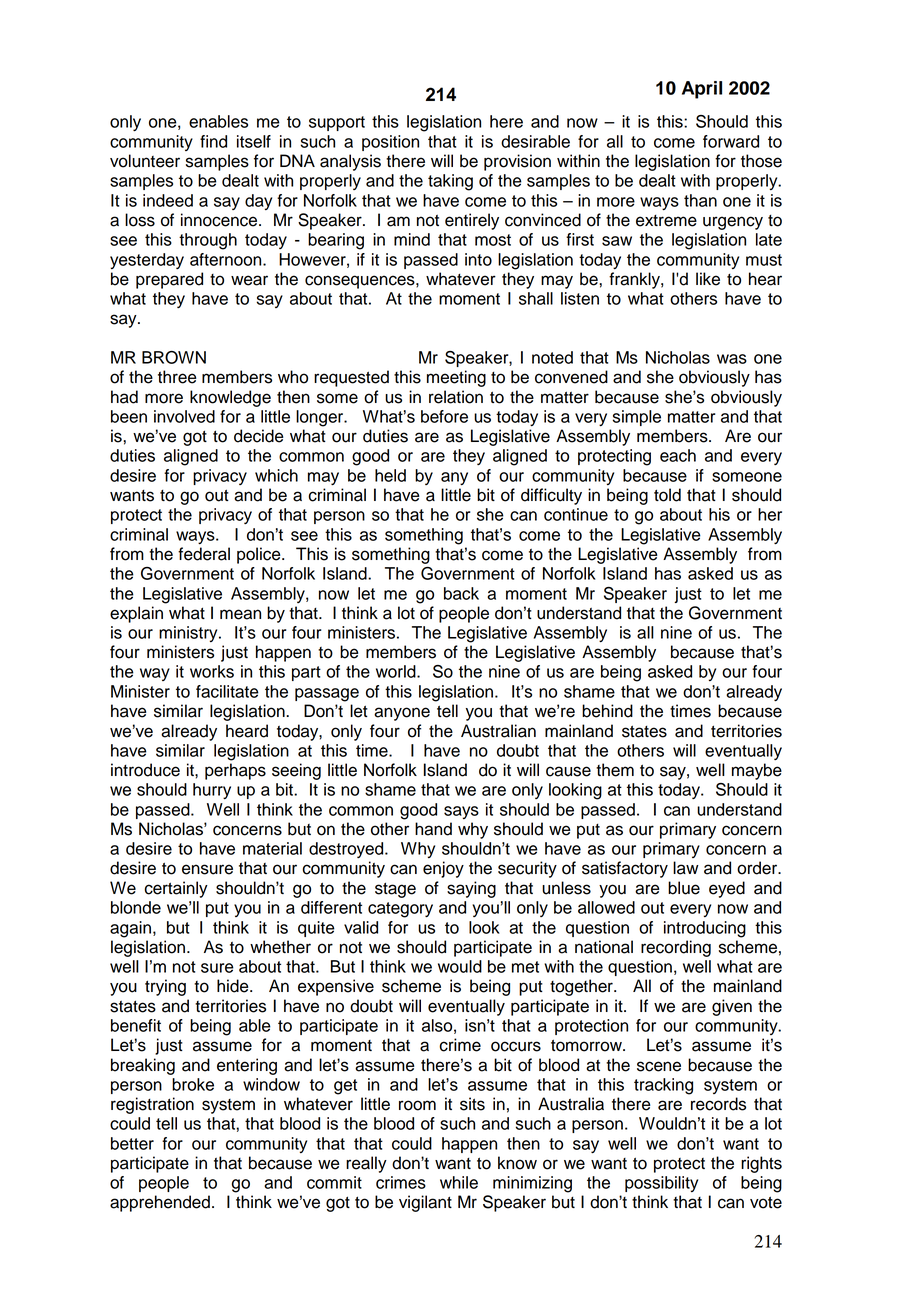  What do you see at coordinates (213, 141) in the document?
I see `find` at bounding box center [213, 141].
